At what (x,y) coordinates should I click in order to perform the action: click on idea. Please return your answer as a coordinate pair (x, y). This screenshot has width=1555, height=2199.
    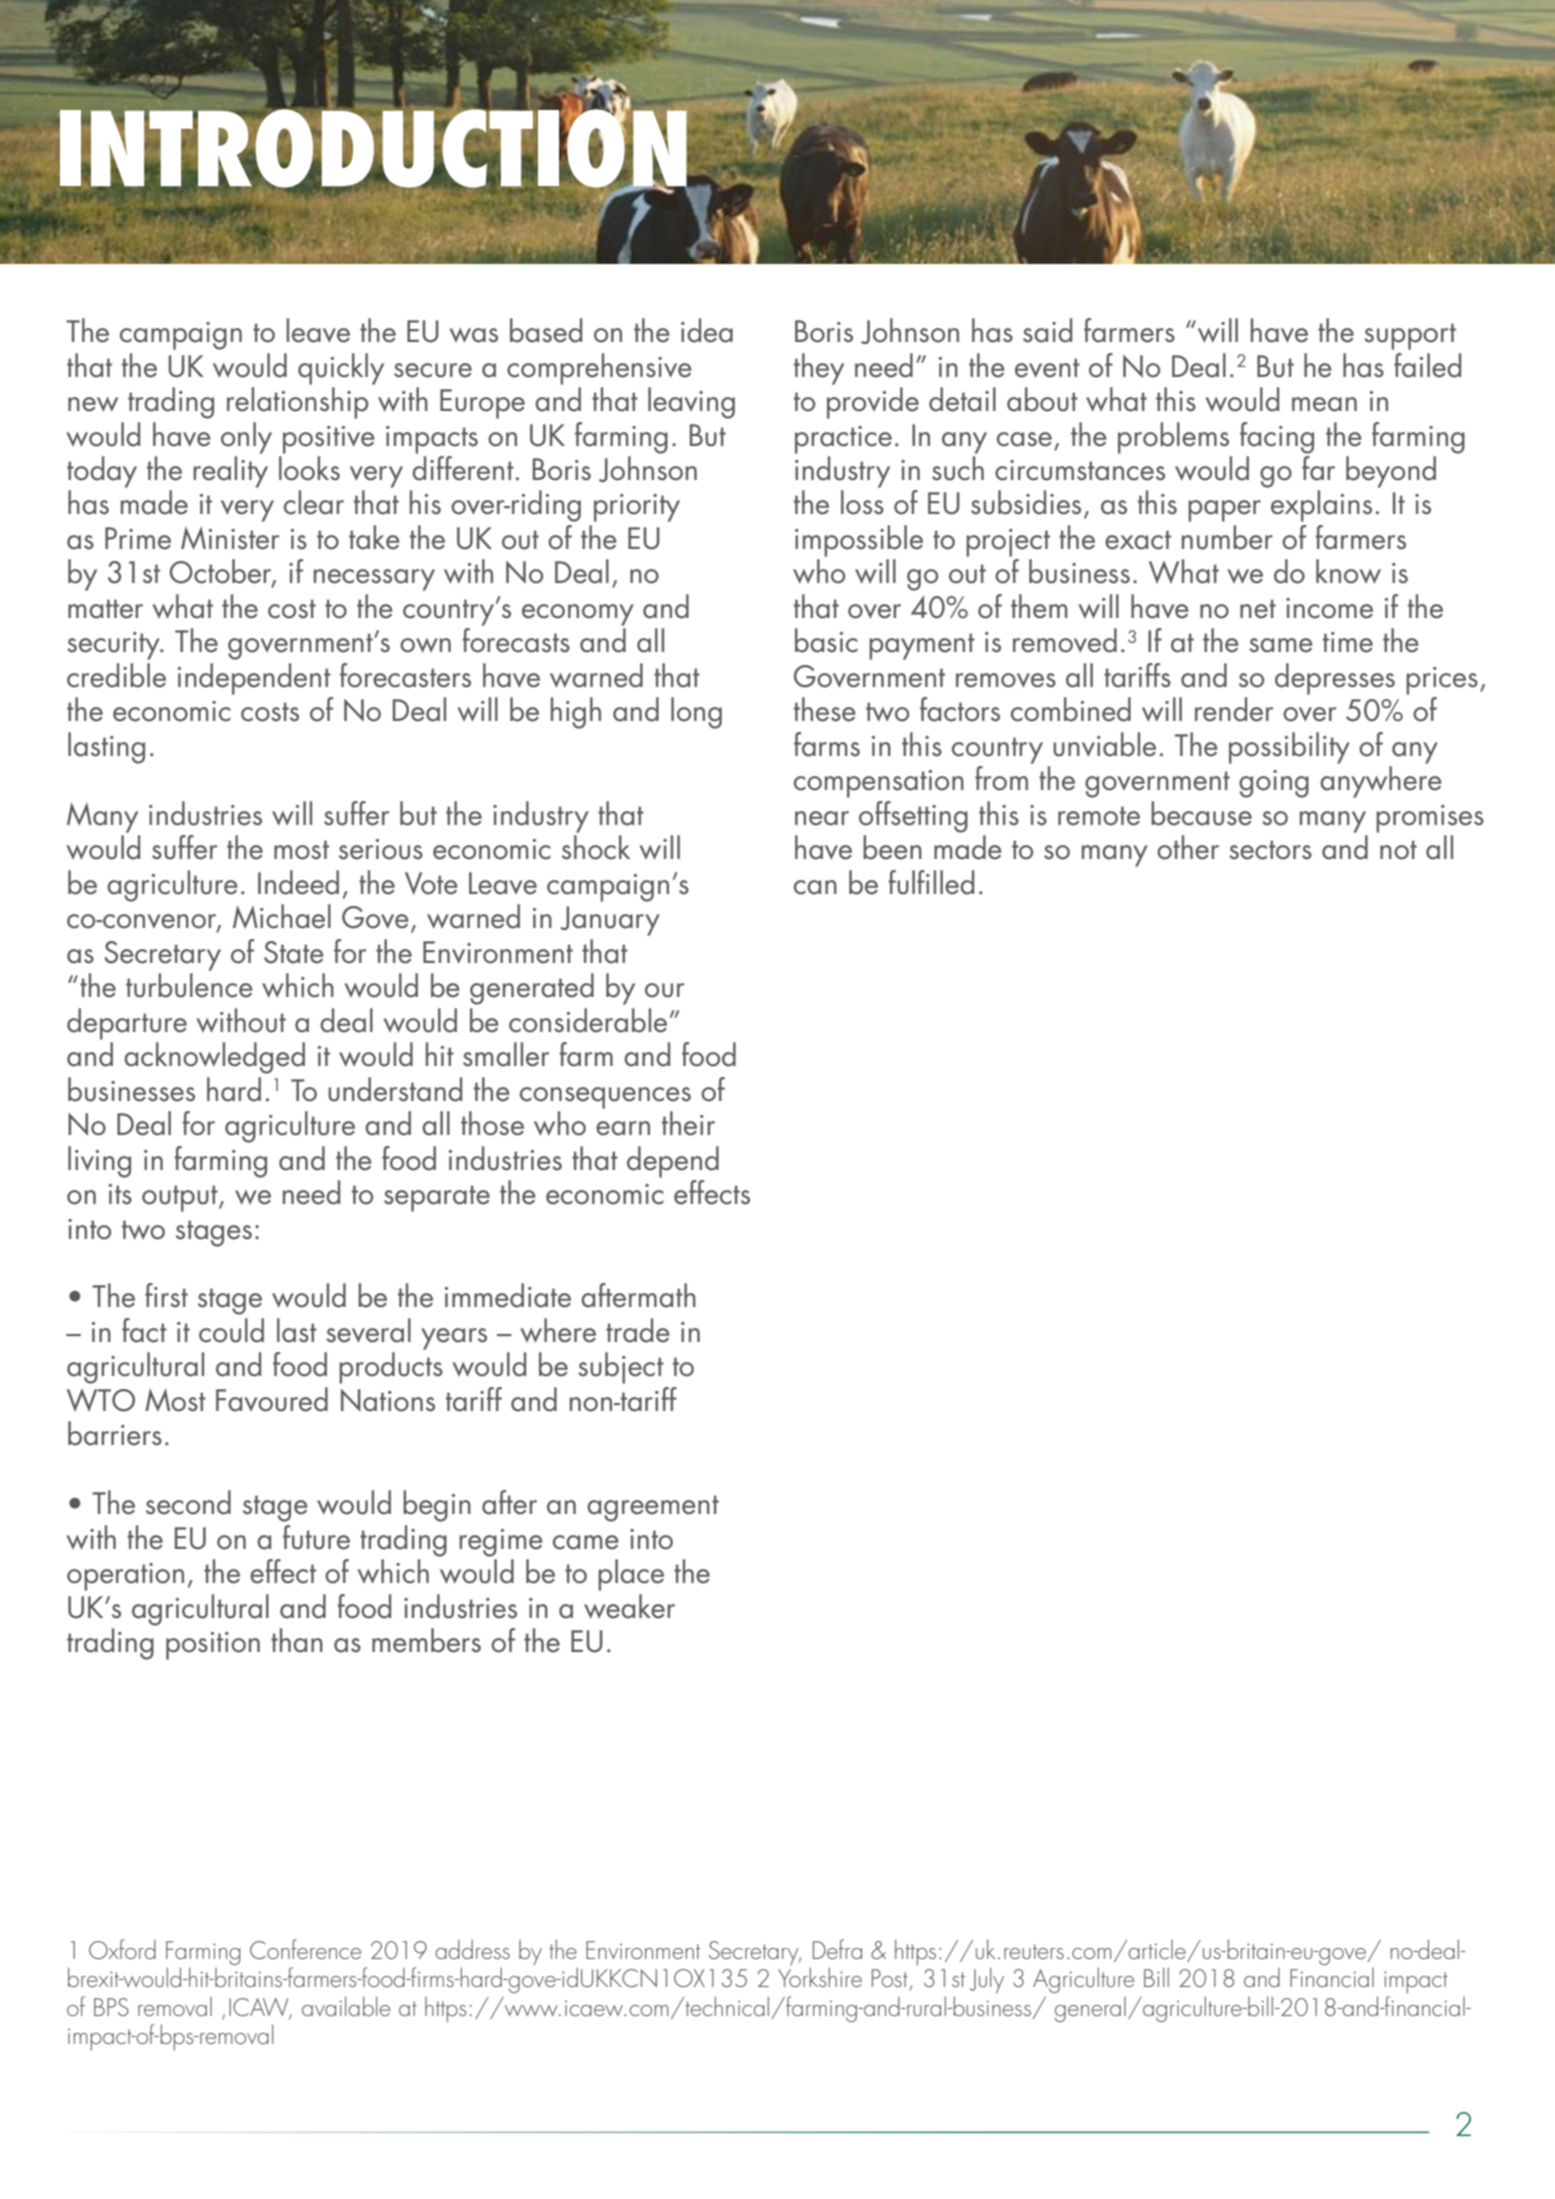
    Looking at the image, I should click on (707, 330).
